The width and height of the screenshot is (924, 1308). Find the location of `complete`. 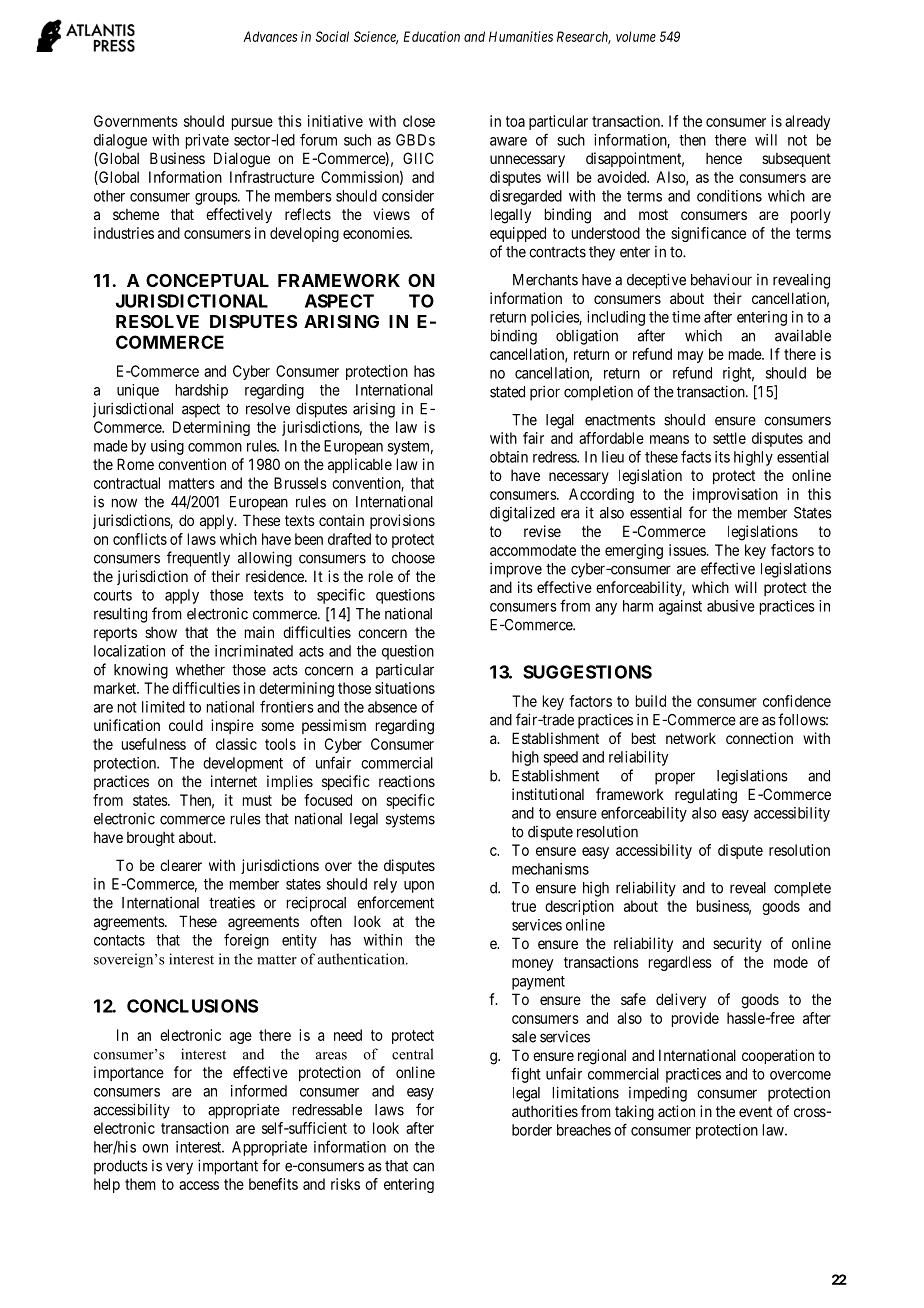

complete is located at coordinates (802, 889).
